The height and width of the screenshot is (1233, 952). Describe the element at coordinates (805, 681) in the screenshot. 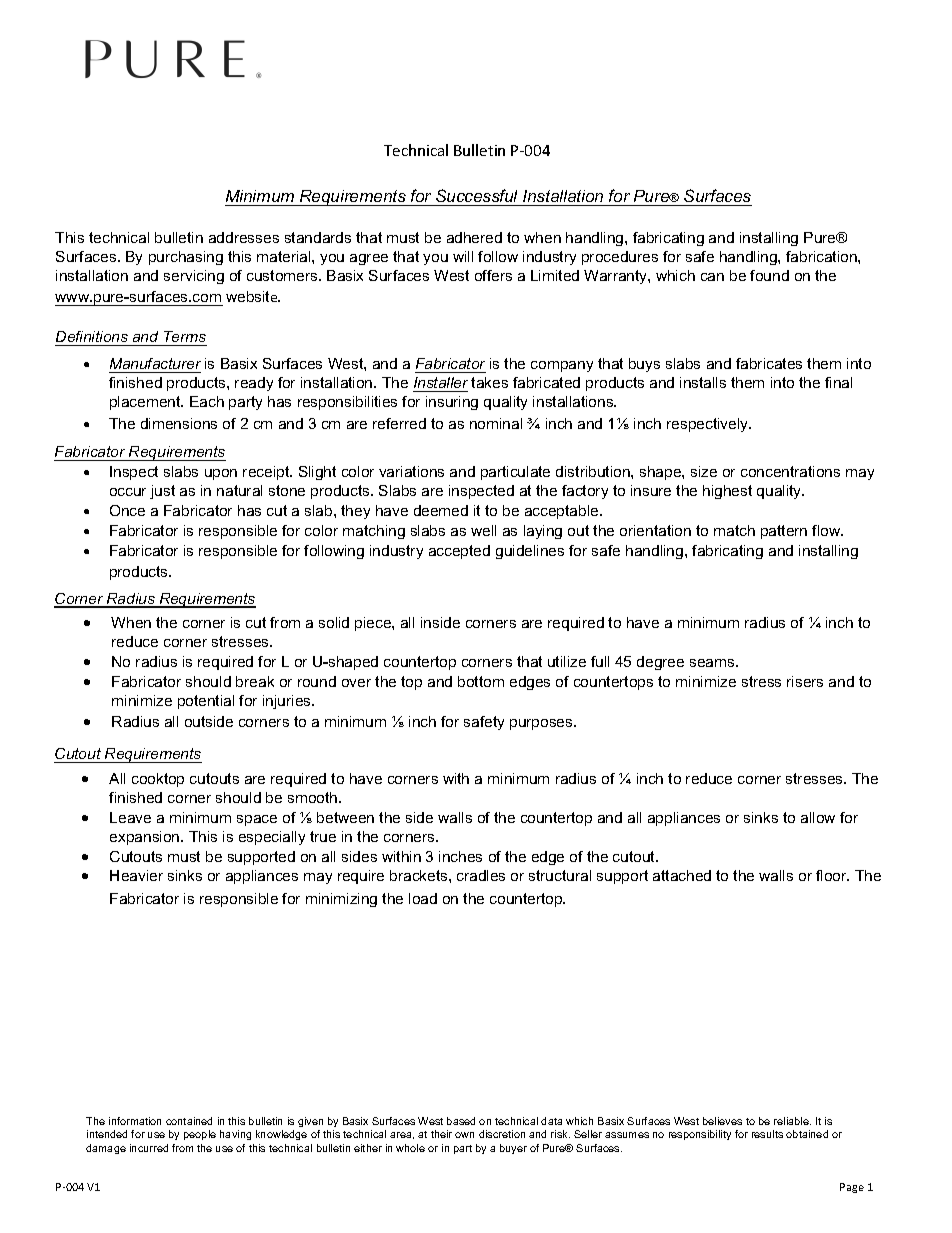

I see `risers` at that location.
